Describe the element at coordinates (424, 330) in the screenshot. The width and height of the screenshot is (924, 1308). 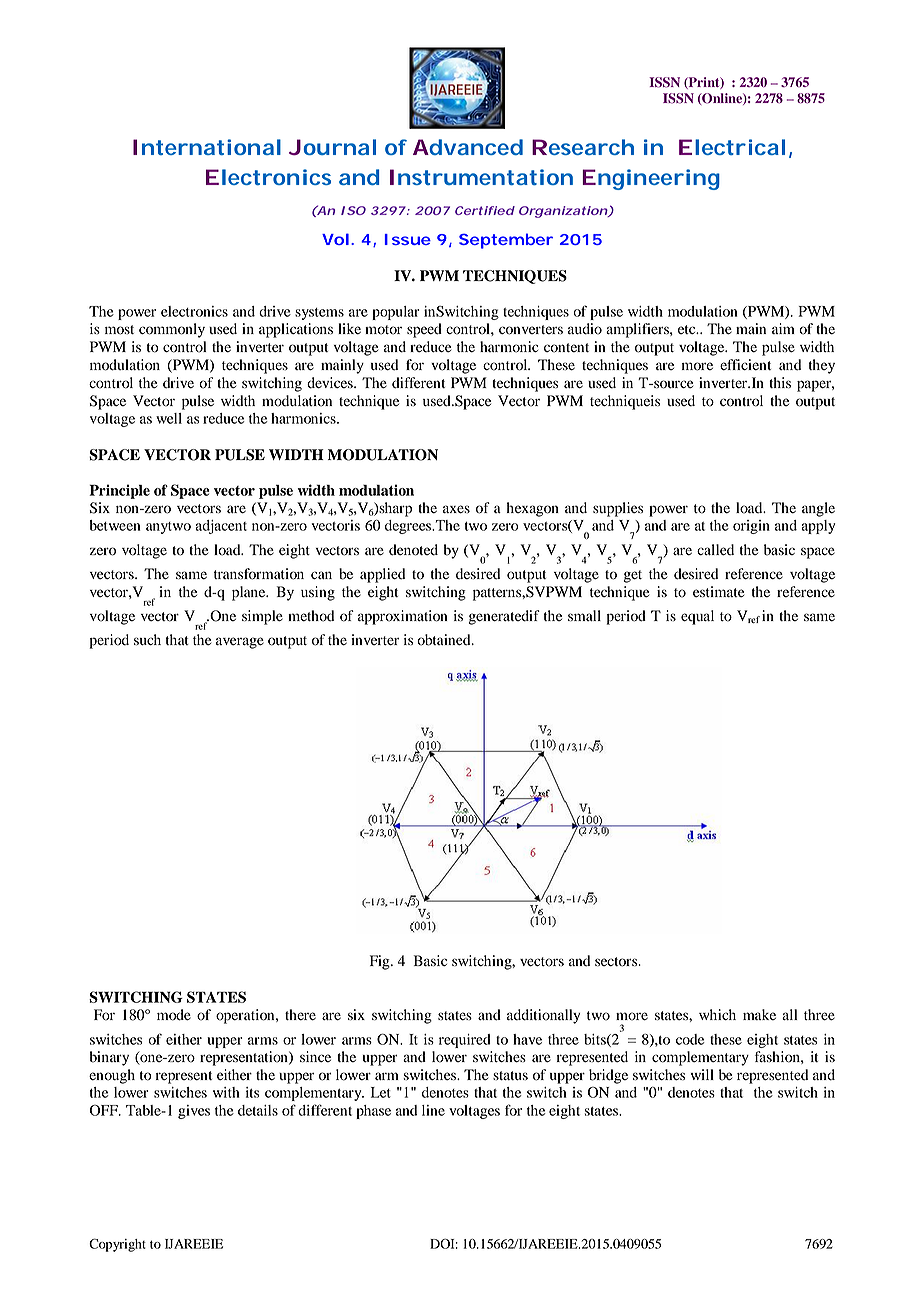
I see `speed` at that location.
